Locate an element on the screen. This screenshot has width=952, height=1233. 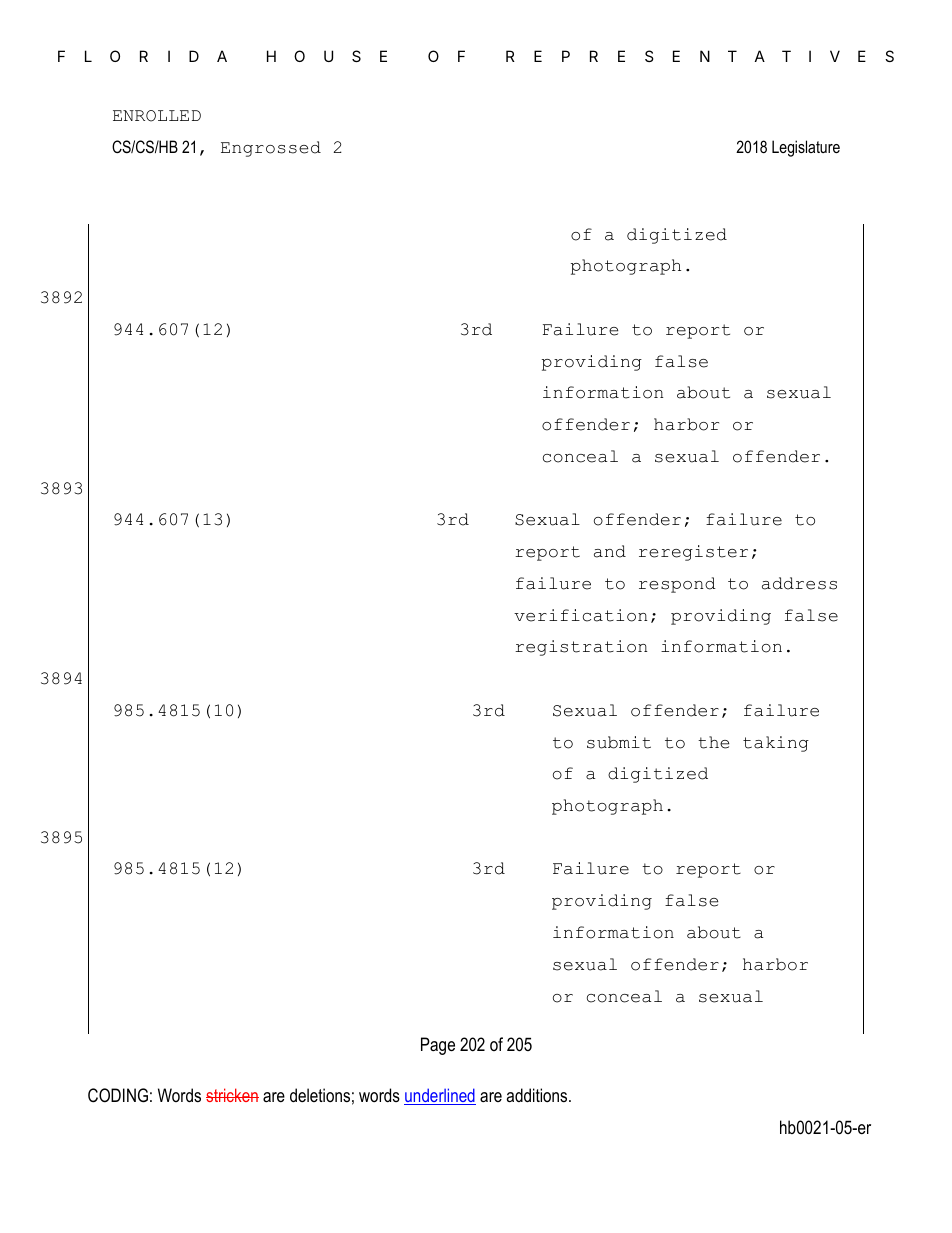
verification is located at coordinates (580, 615).
